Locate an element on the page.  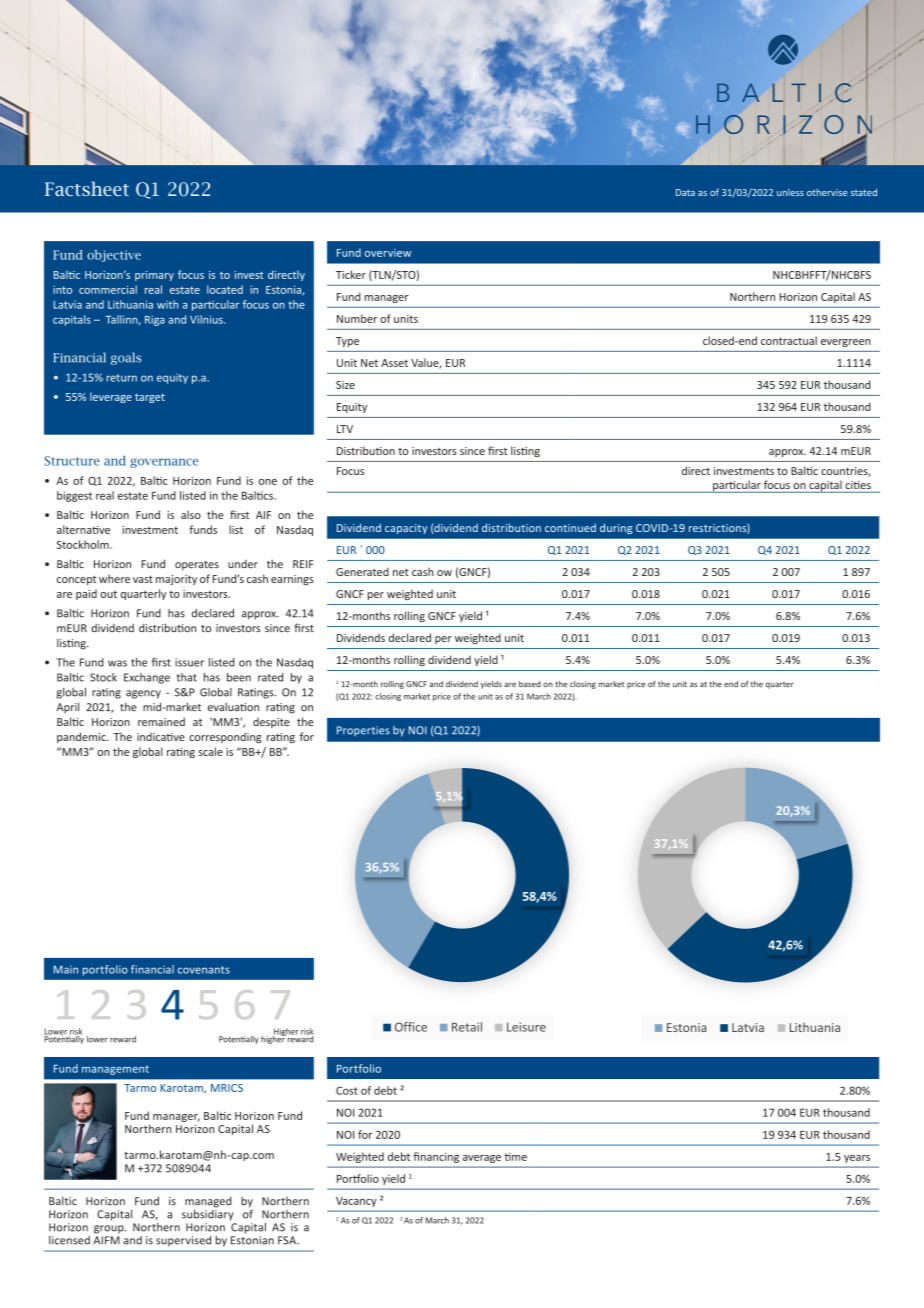
during is located at coordinates (616, 528).
